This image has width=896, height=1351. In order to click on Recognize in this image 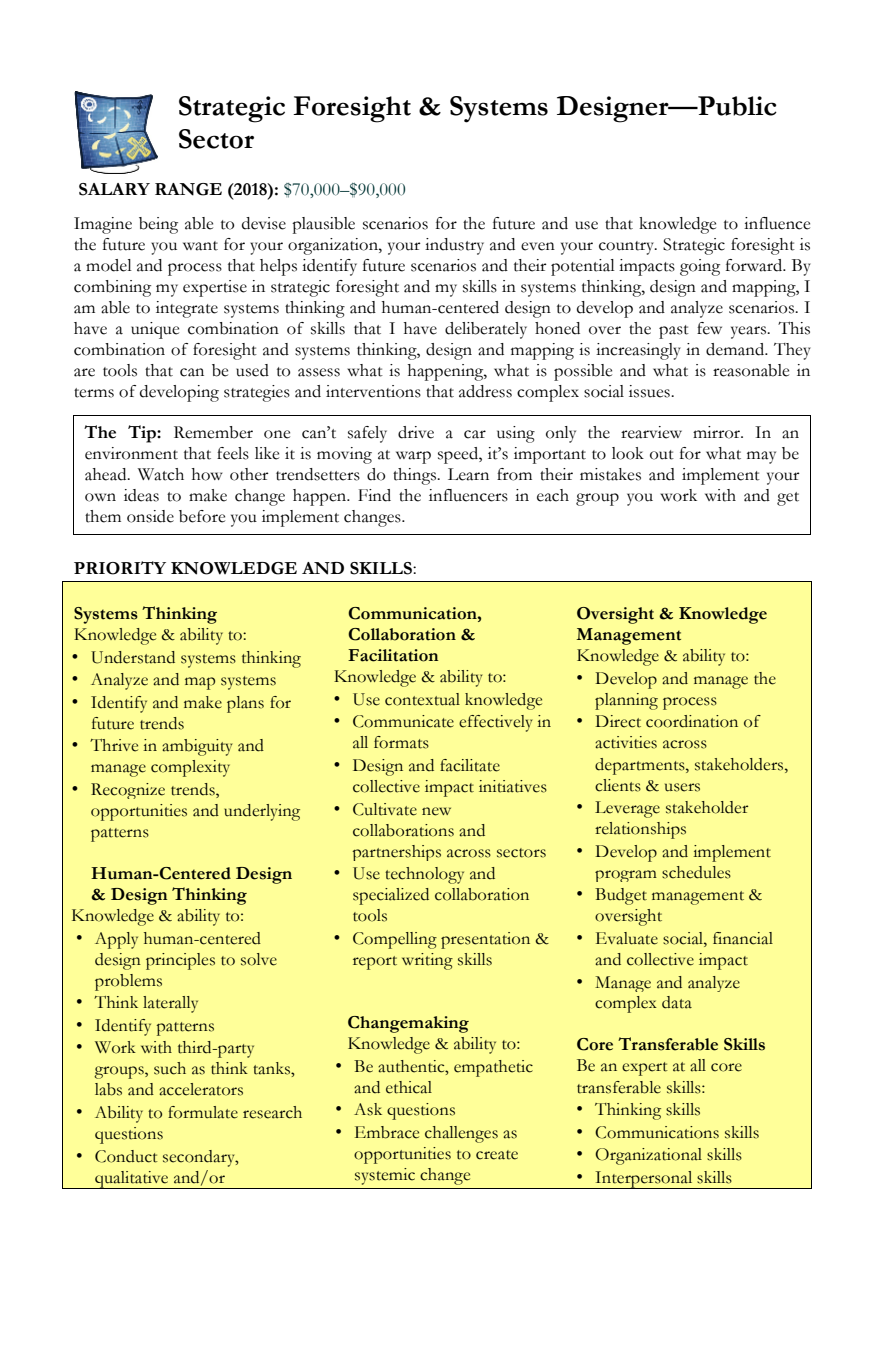, I will do `click(128, 791)`.
